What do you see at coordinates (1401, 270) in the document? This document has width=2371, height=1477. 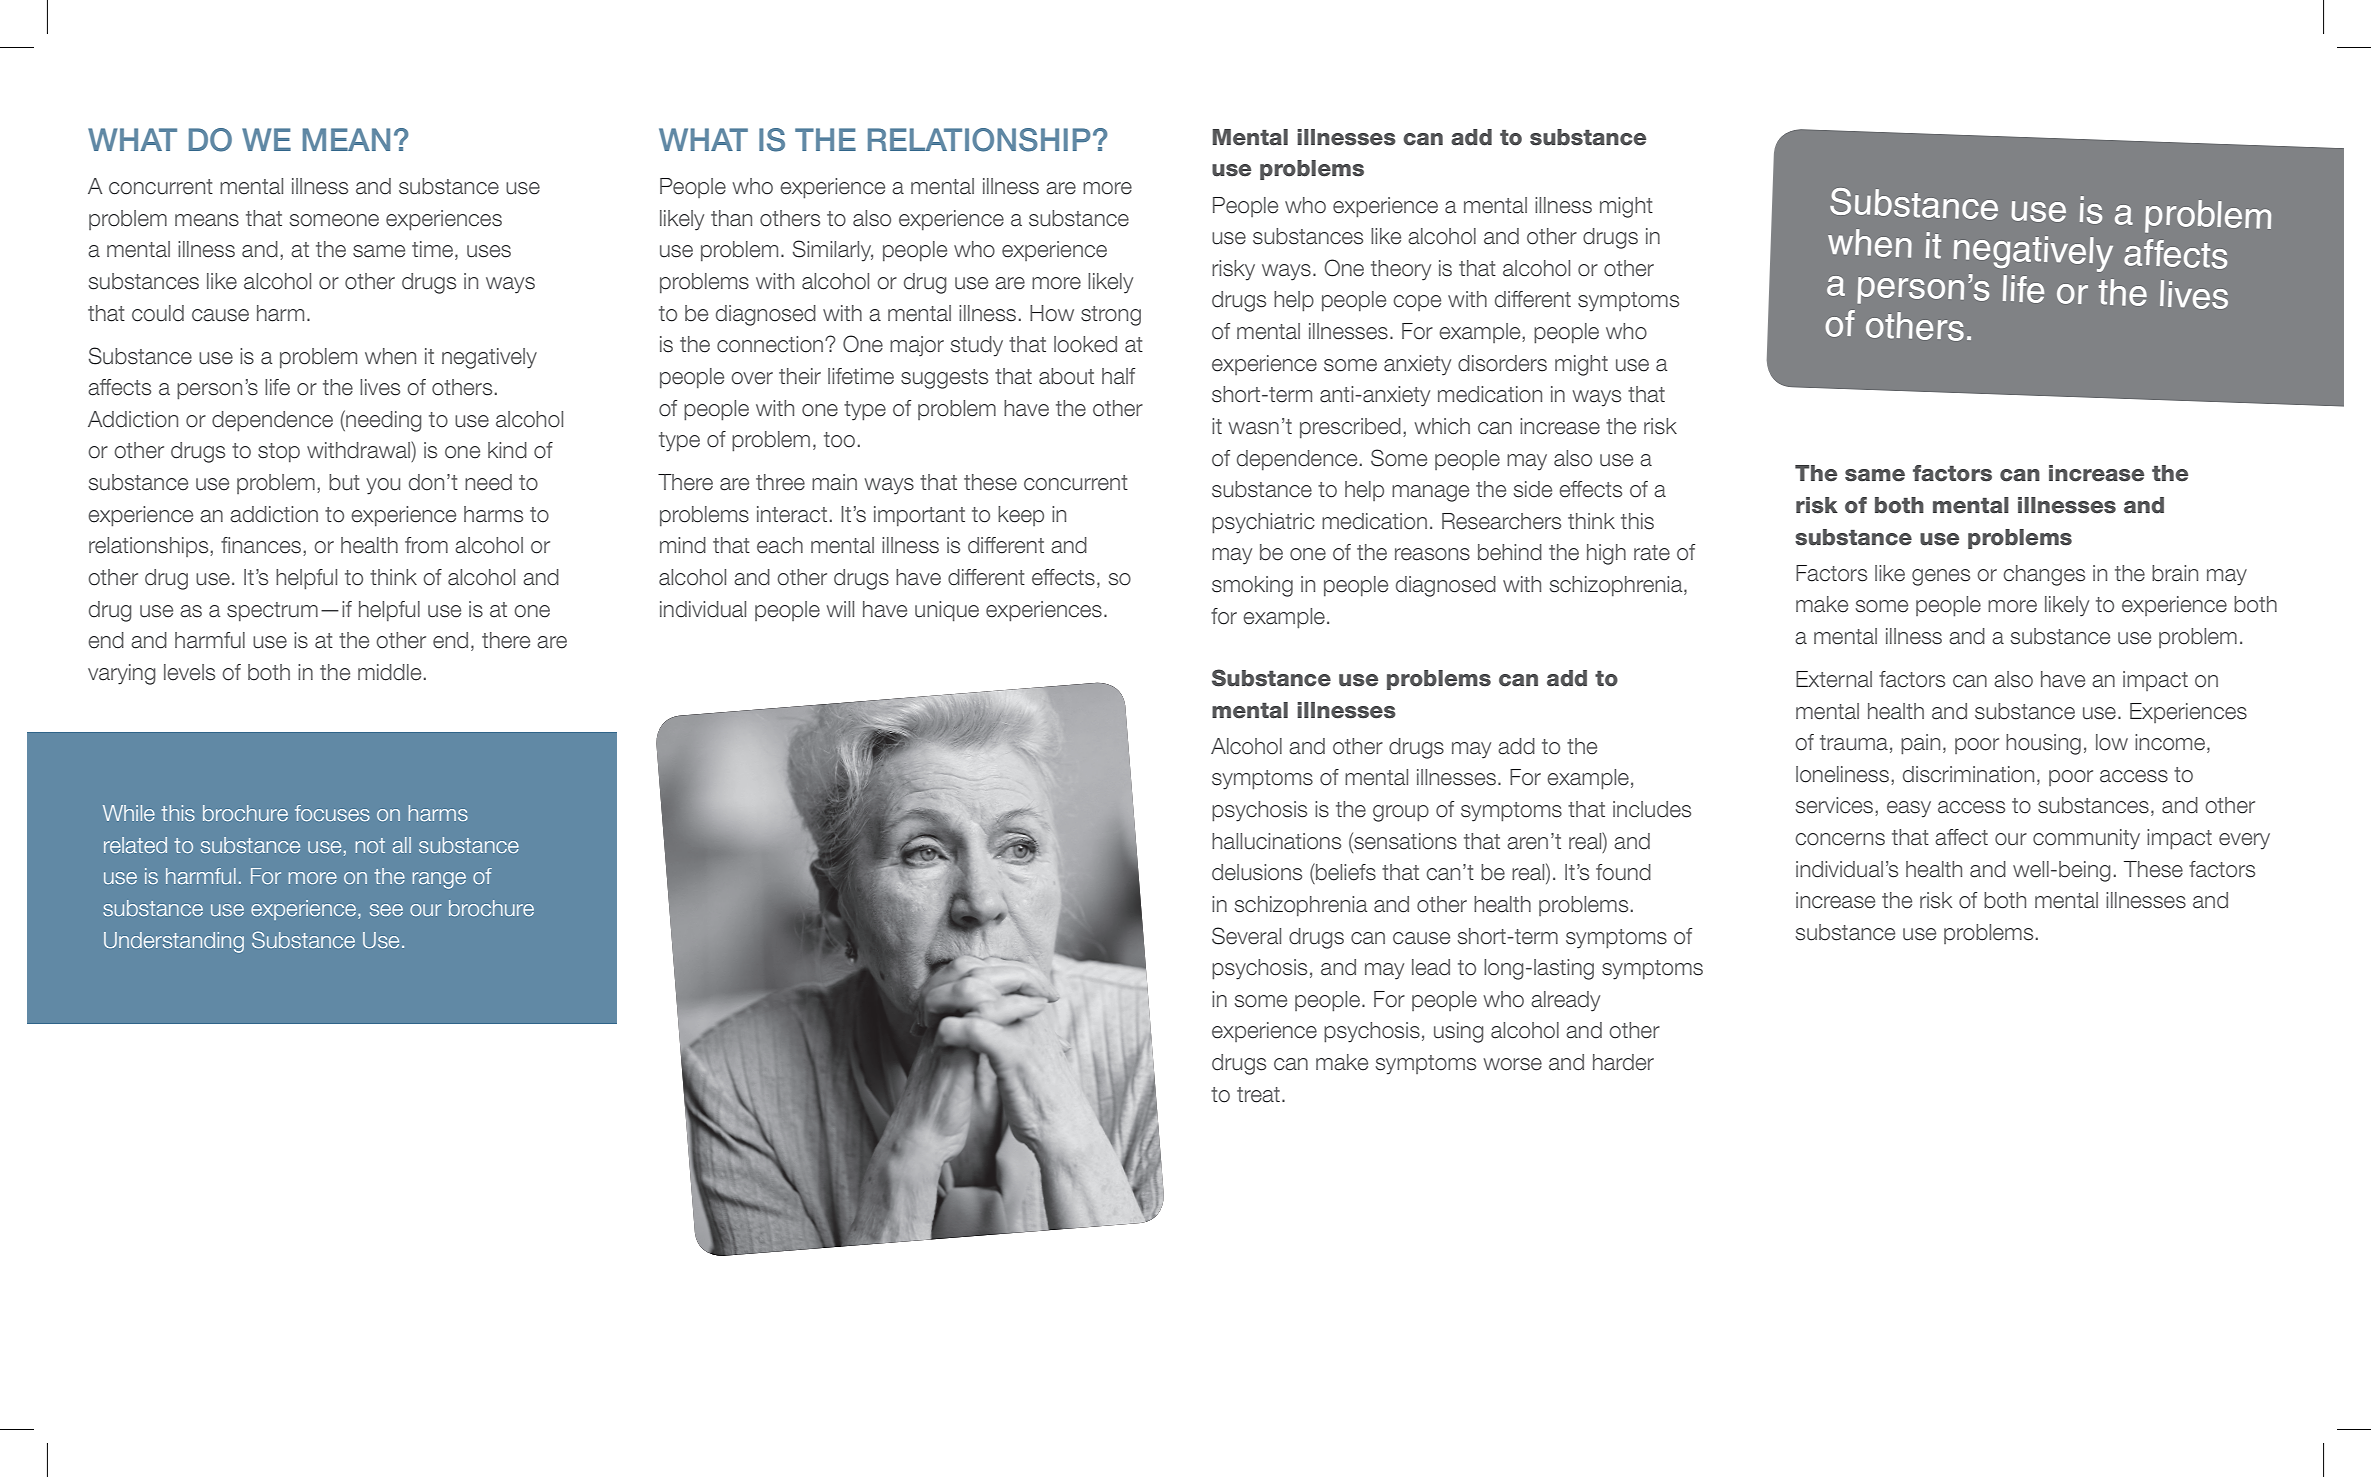 I see `theory` at bounding box center [1401, 270].
